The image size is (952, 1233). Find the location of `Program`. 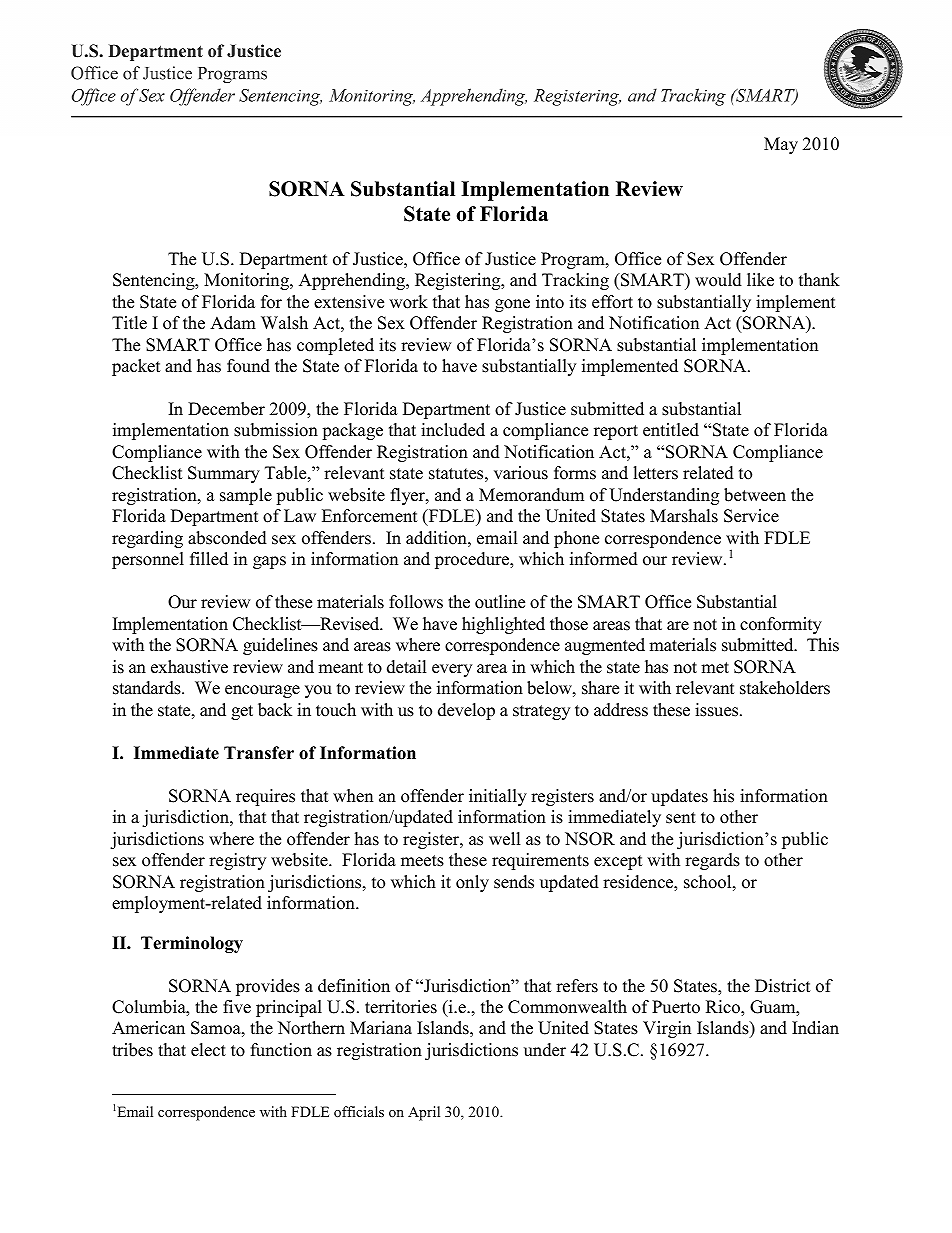

Program is located at coordinates (574, 260).
